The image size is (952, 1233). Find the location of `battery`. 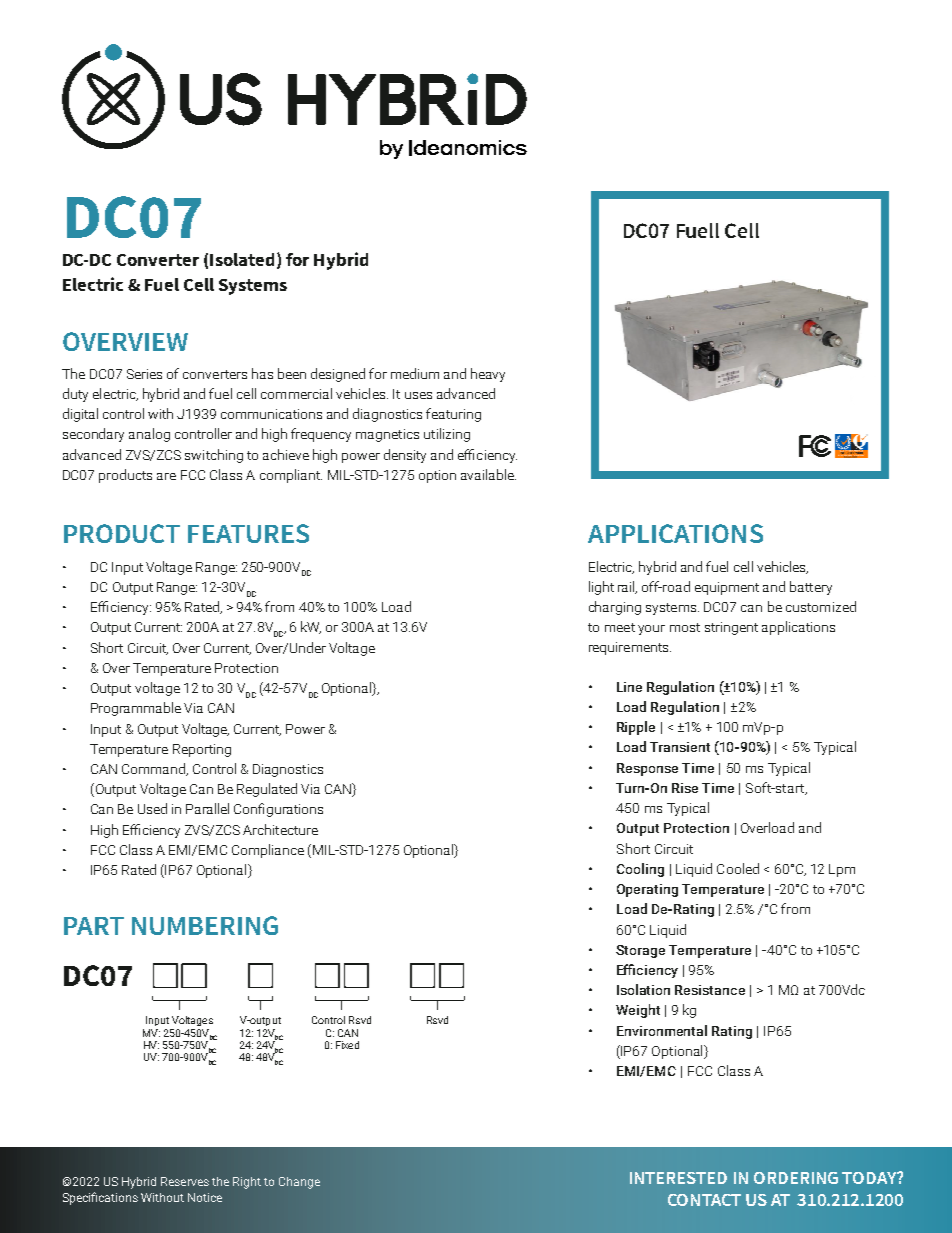

battery is located at coordinates (811, 588).
